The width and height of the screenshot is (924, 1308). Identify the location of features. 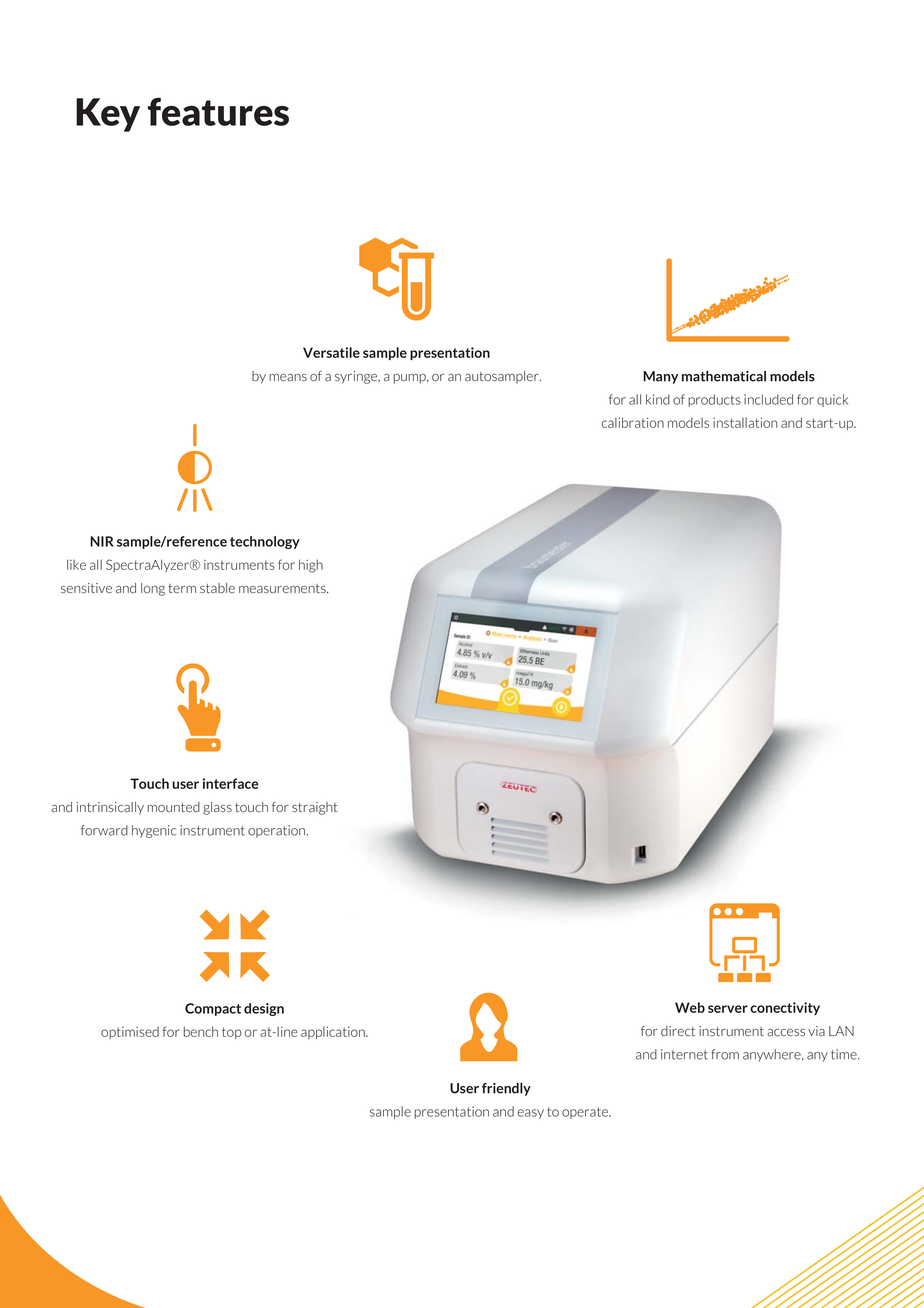
(218, 112).
